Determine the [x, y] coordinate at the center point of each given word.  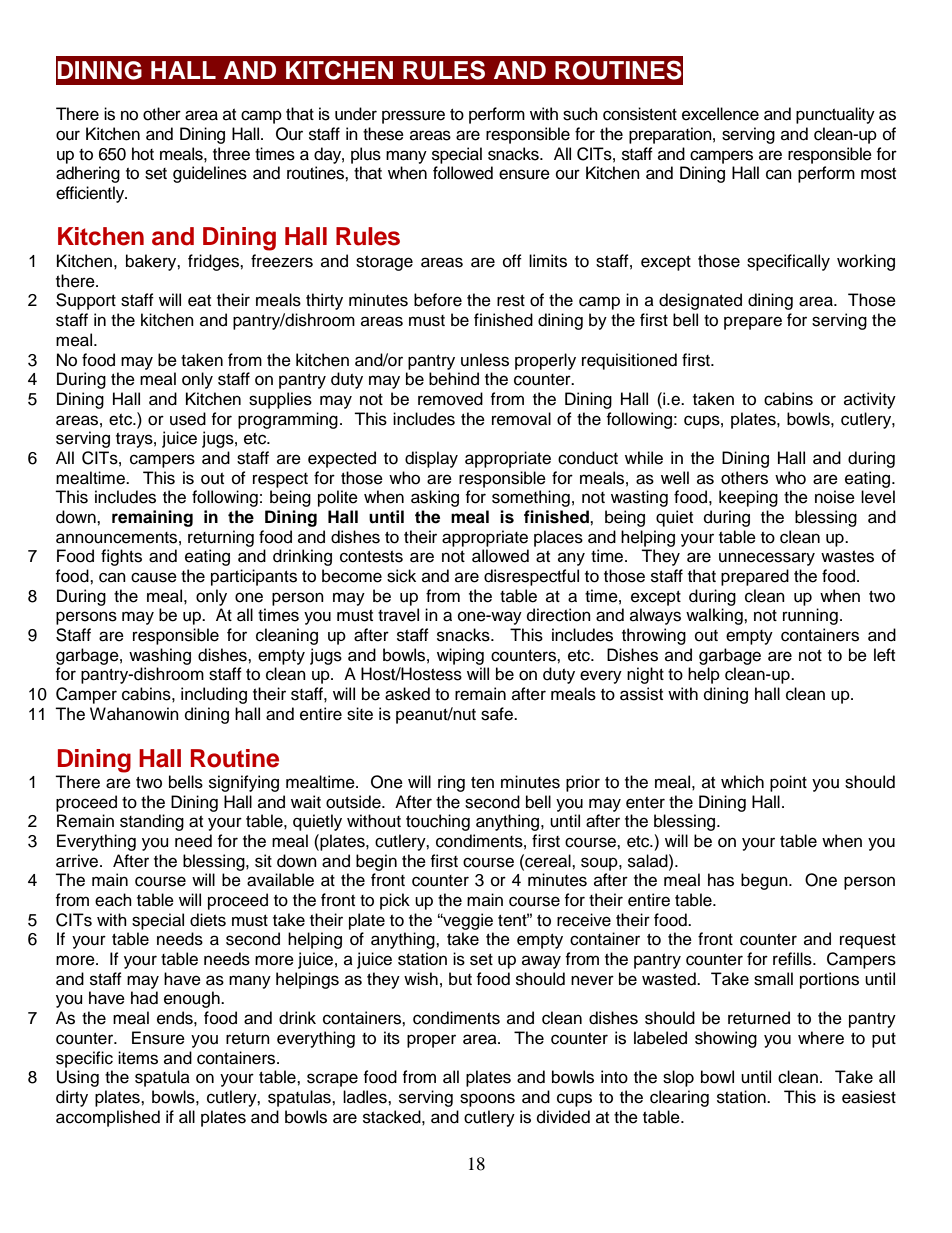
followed [463, 173]
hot [143, 154]
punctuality [835, 115]
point [788, 783]
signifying [244, 783]
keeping [748, 498]
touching [438, 822]
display [431, 459]
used [188, 419]
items [138, 1058]
